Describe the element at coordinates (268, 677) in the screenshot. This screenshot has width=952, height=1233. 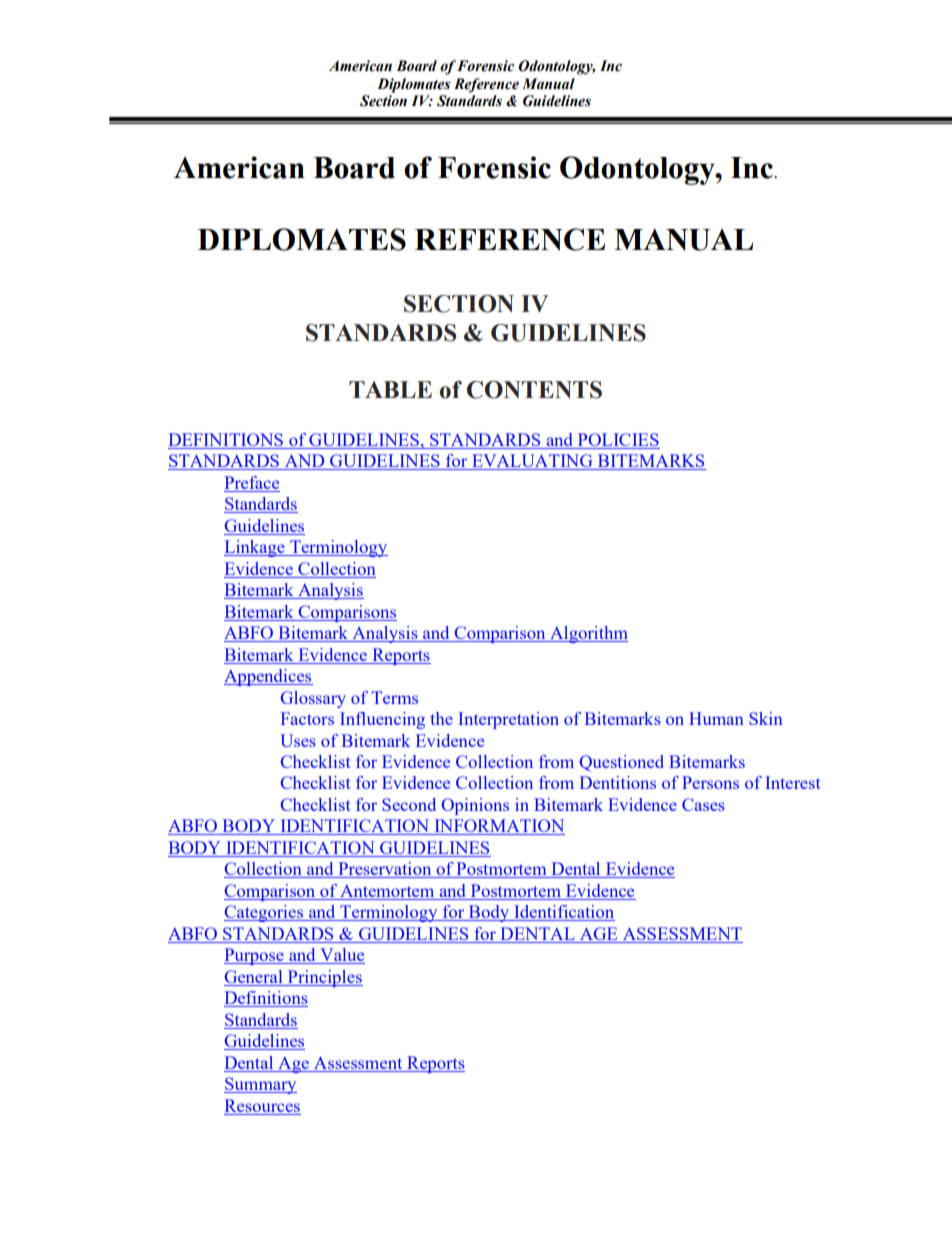
I see `Appendices` at that location.
